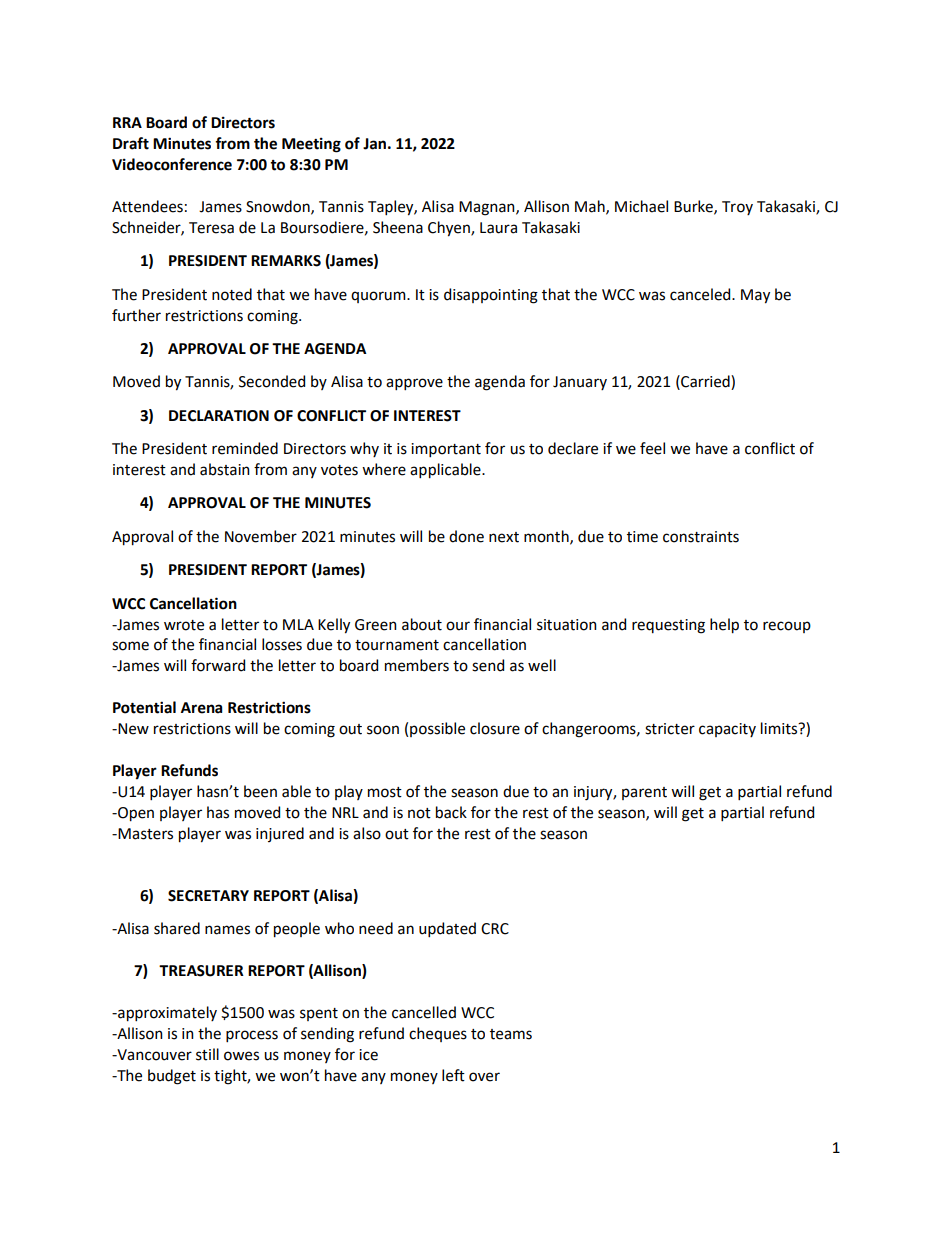 This document has width=952, height=1233. I want to click on abstain, so click(225, 469).
